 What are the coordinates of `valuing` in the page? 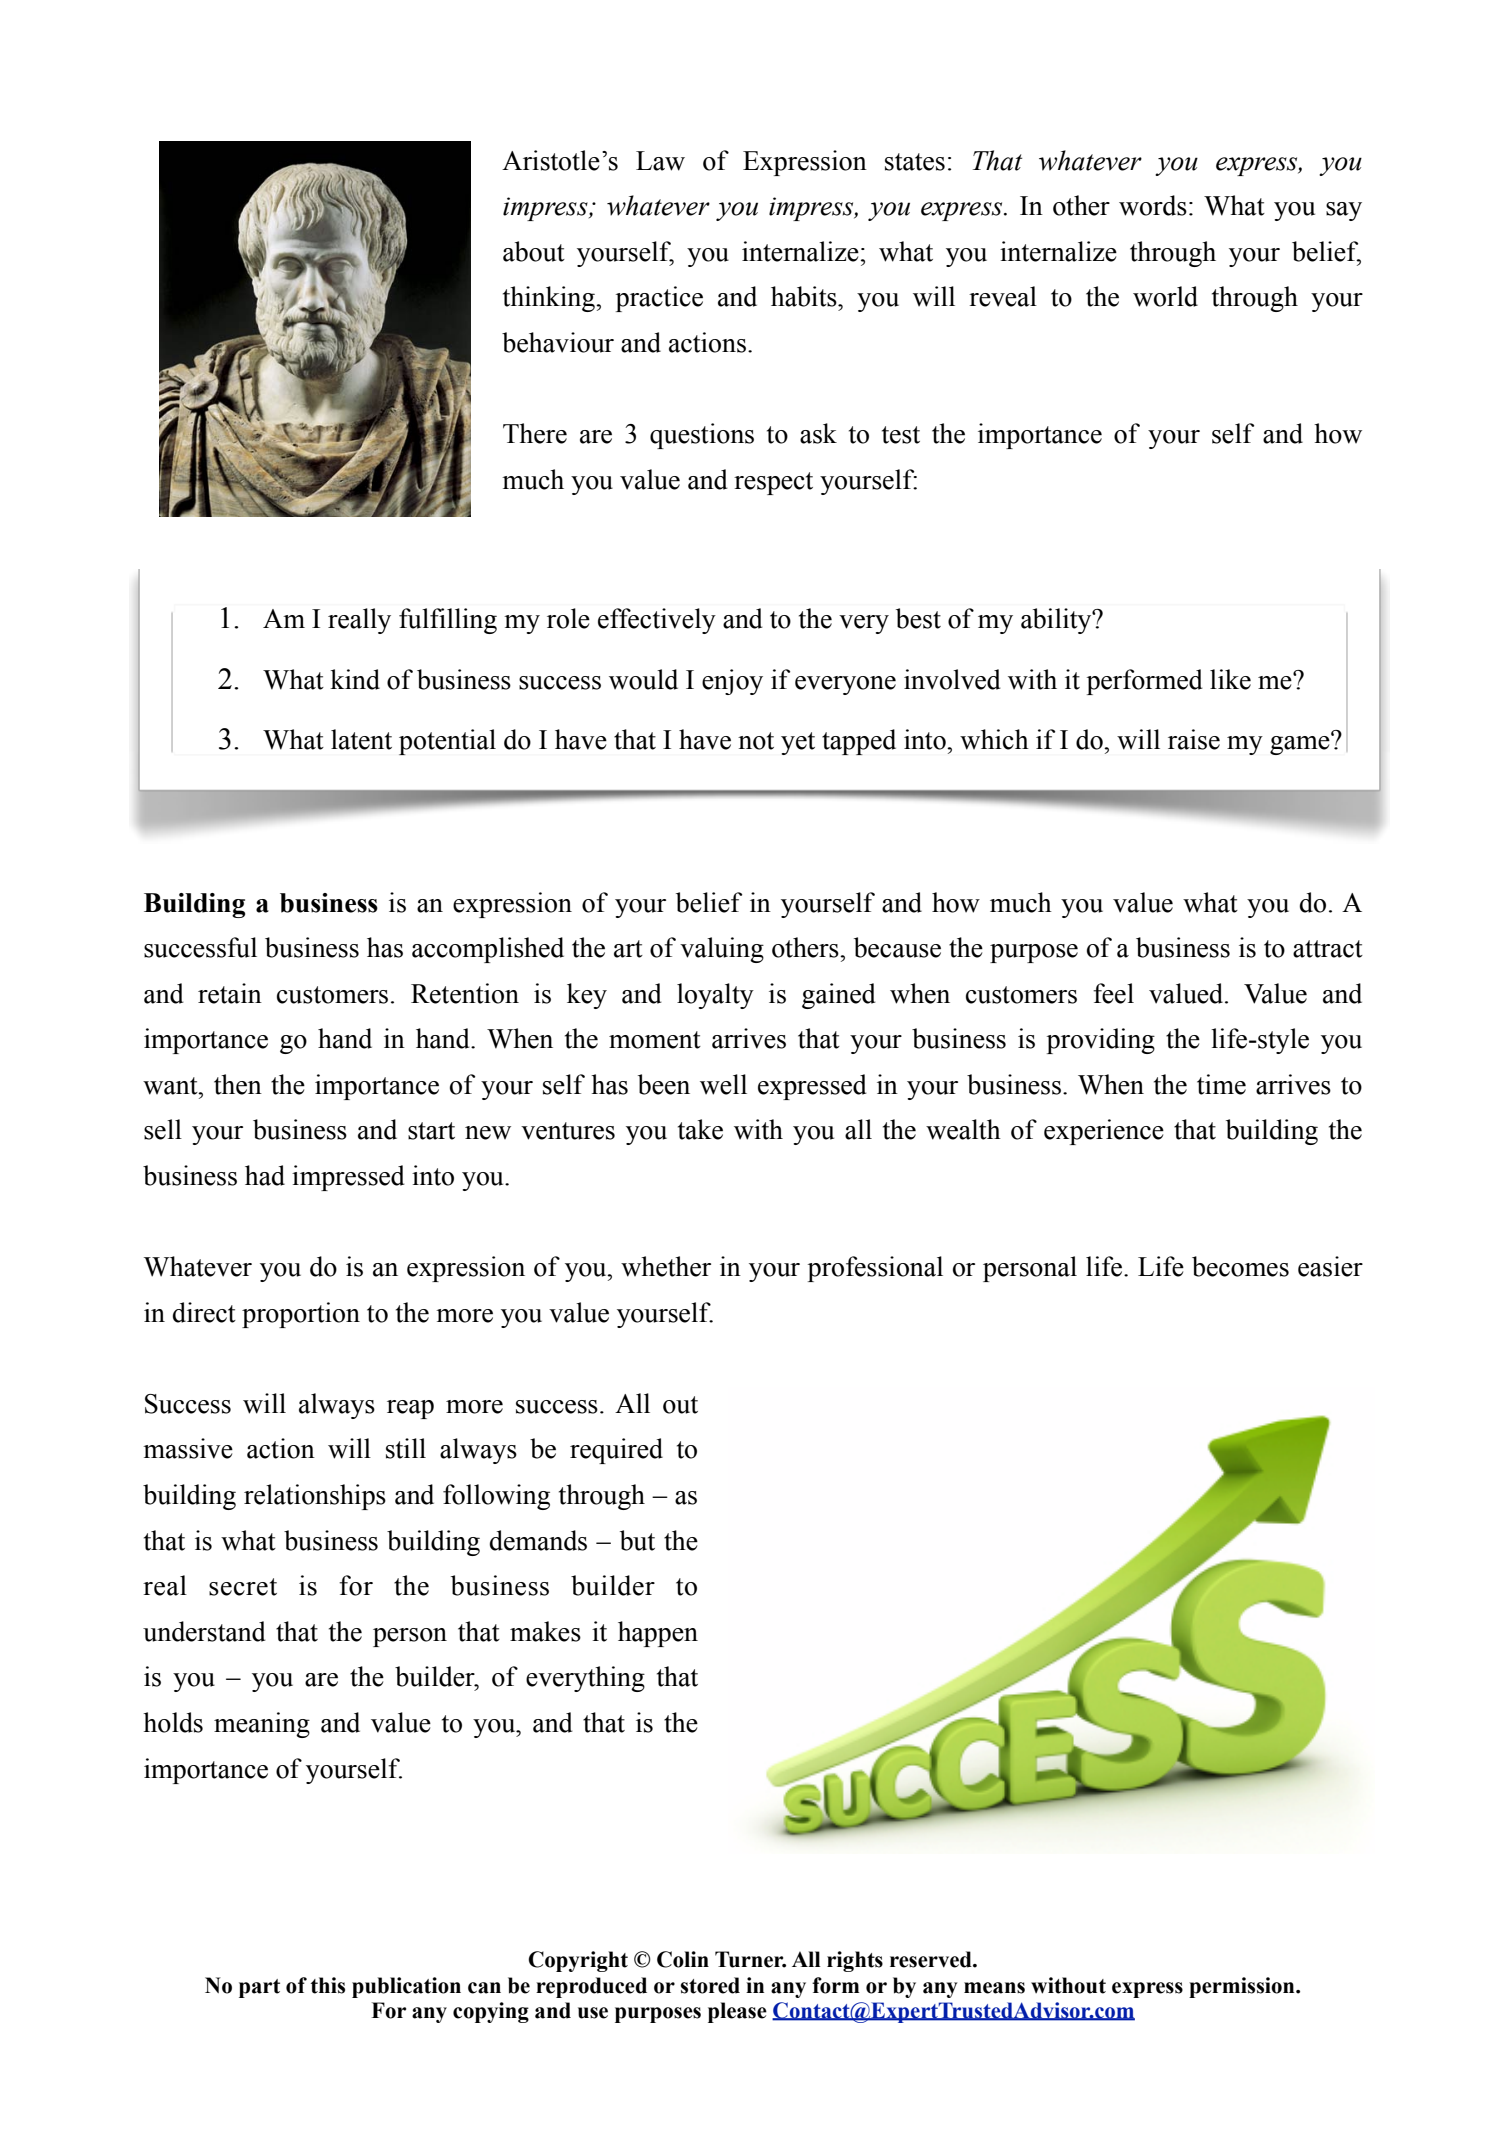 It's located at (722, 950).
